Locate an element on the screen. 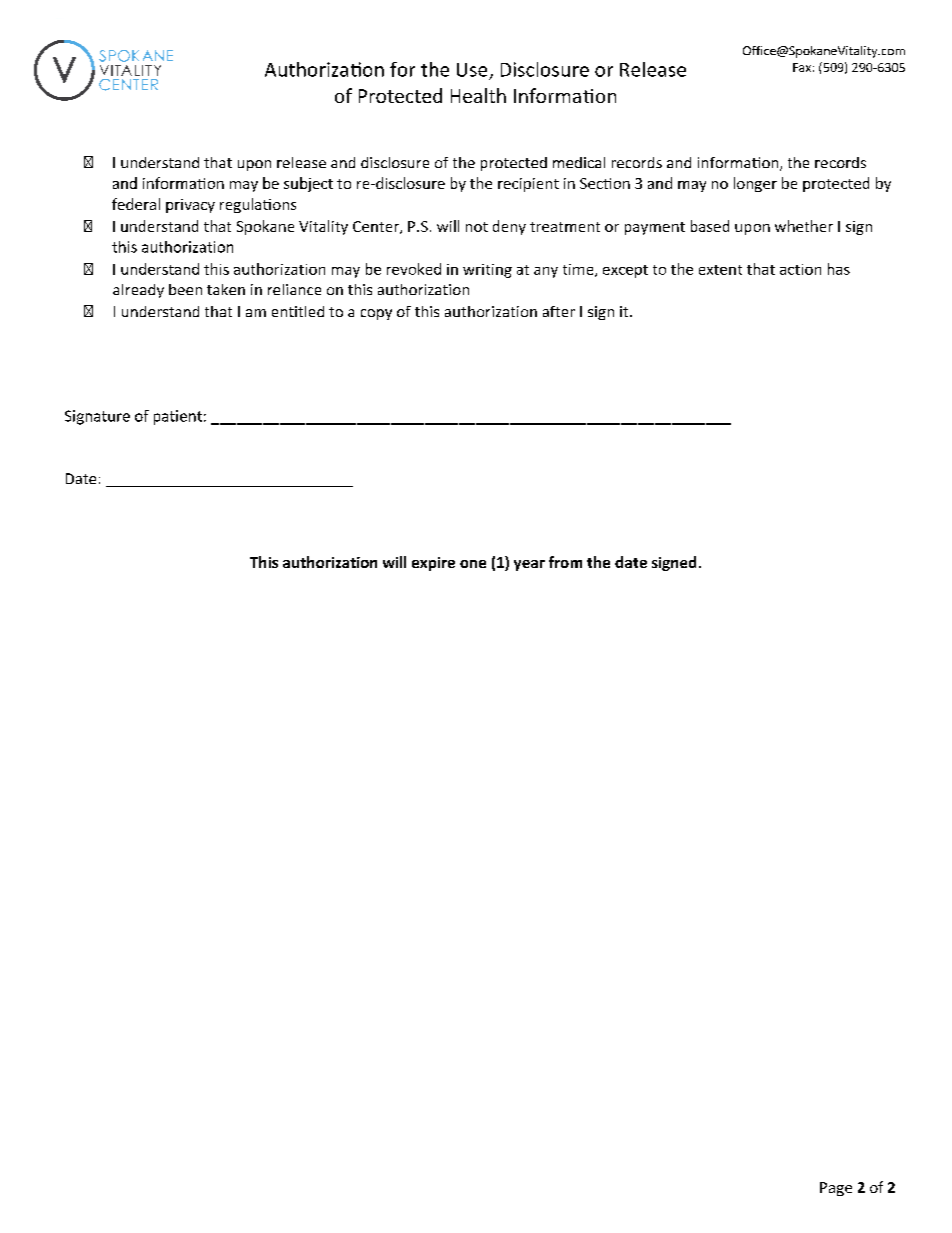  year is located at coordinates (529, 565).
